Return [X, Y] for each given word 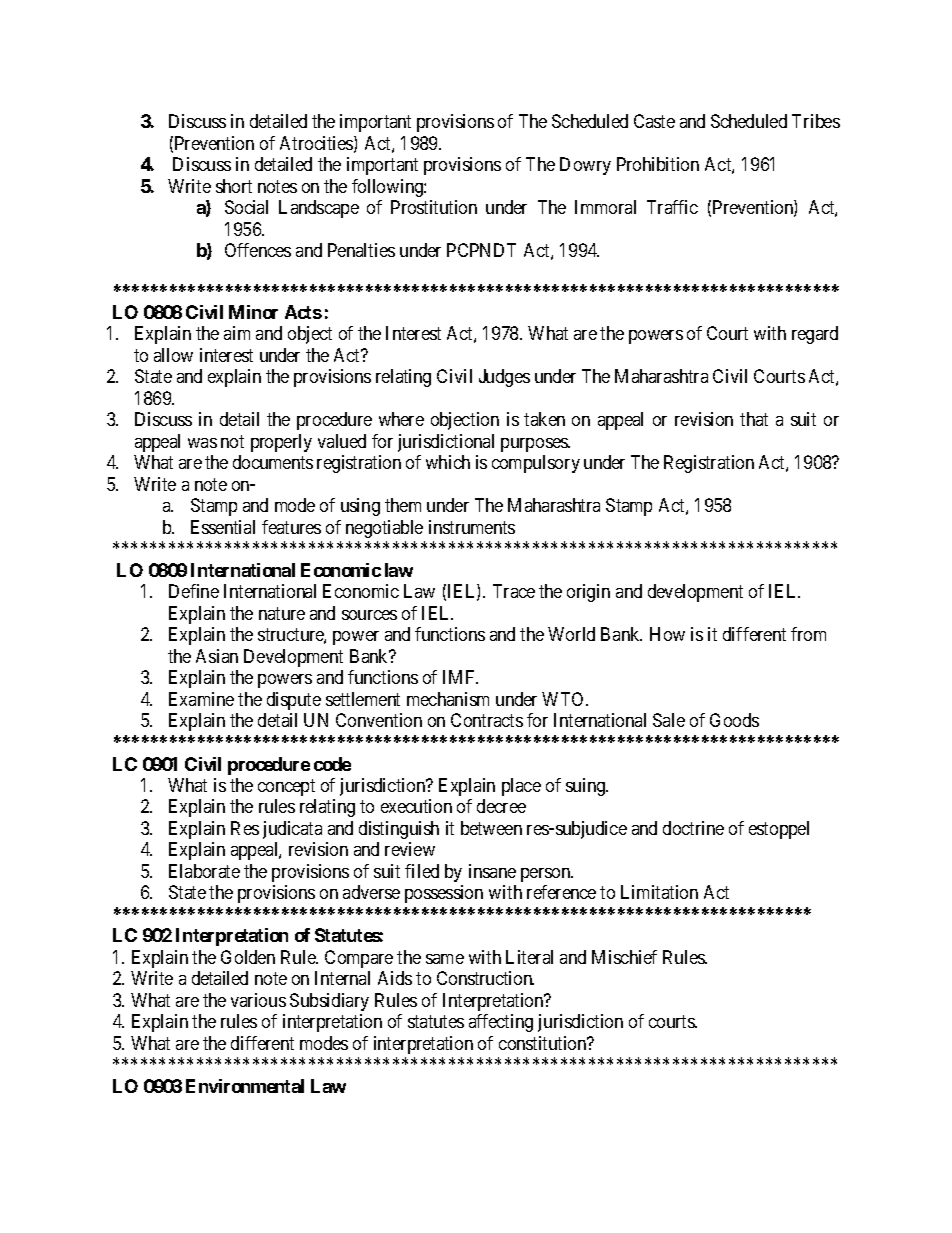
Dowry [585, 166]
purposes [535, 445]
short [234, 186]
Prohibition [658, 164]
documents [273, 462]
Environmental [245, 1086]
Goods [734, 720]
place [521, 787]
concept [286, 787]
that [754, 419]
